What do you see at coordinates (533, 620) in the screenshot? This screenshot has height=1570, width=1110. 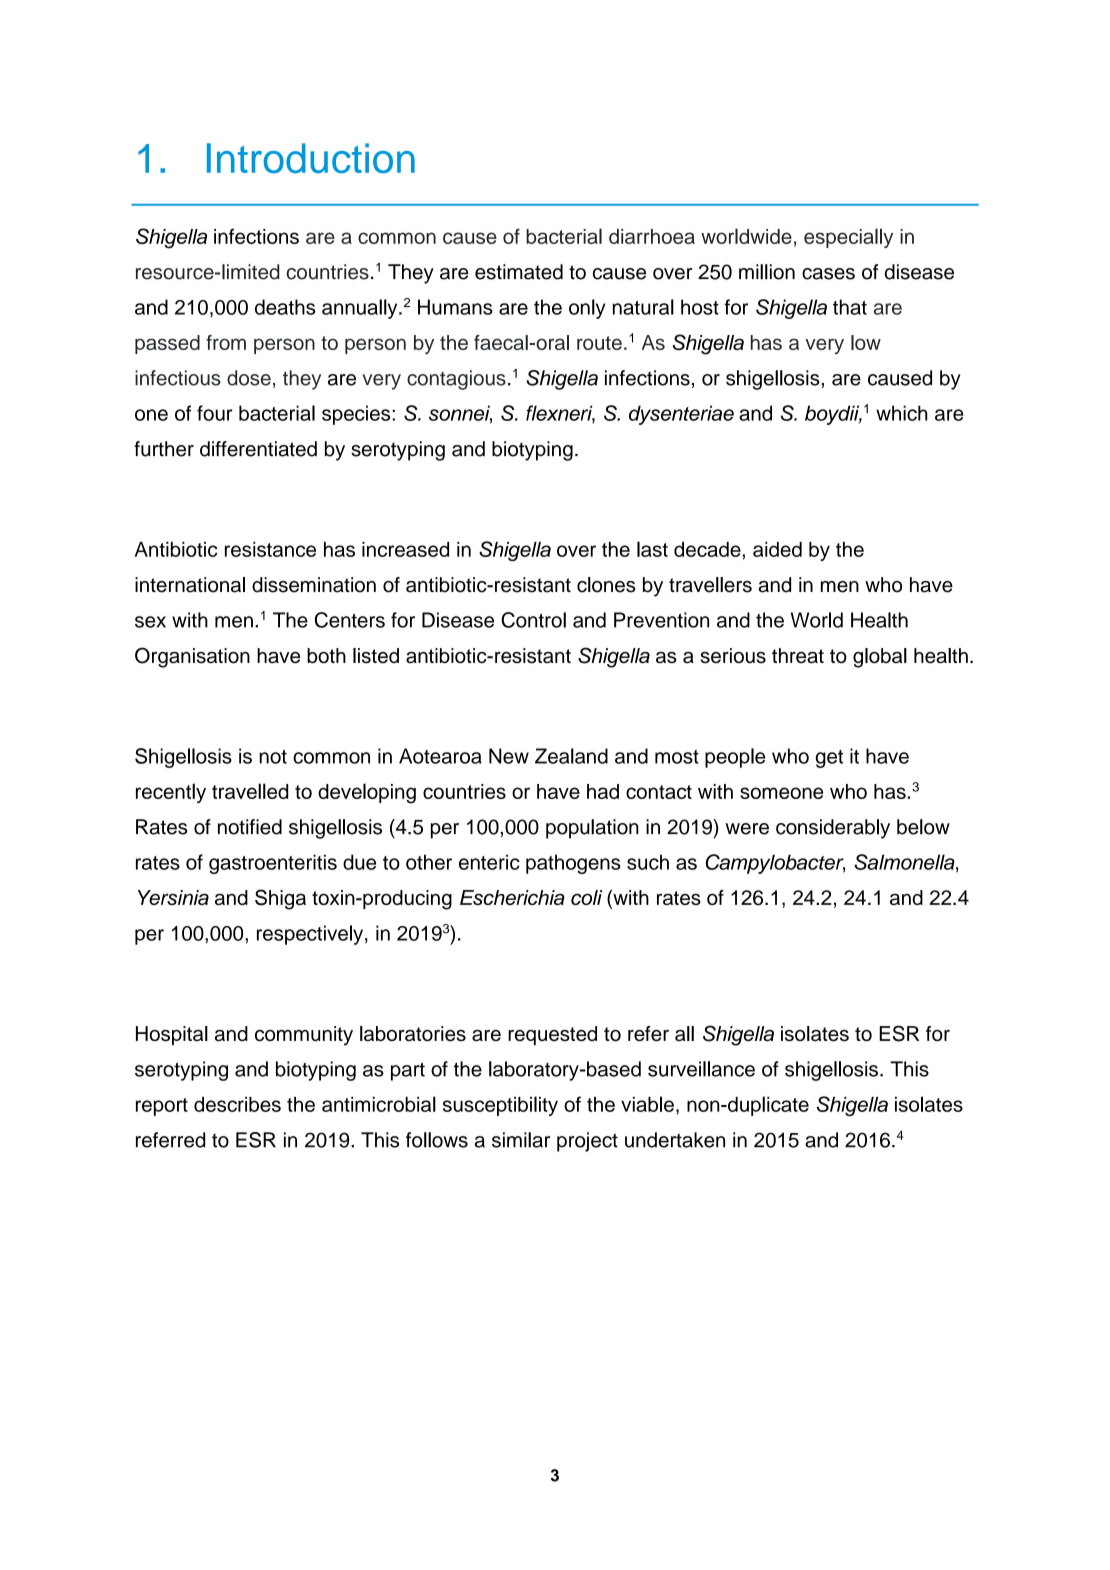 I see `Control` at bounding box center [533, 620].
